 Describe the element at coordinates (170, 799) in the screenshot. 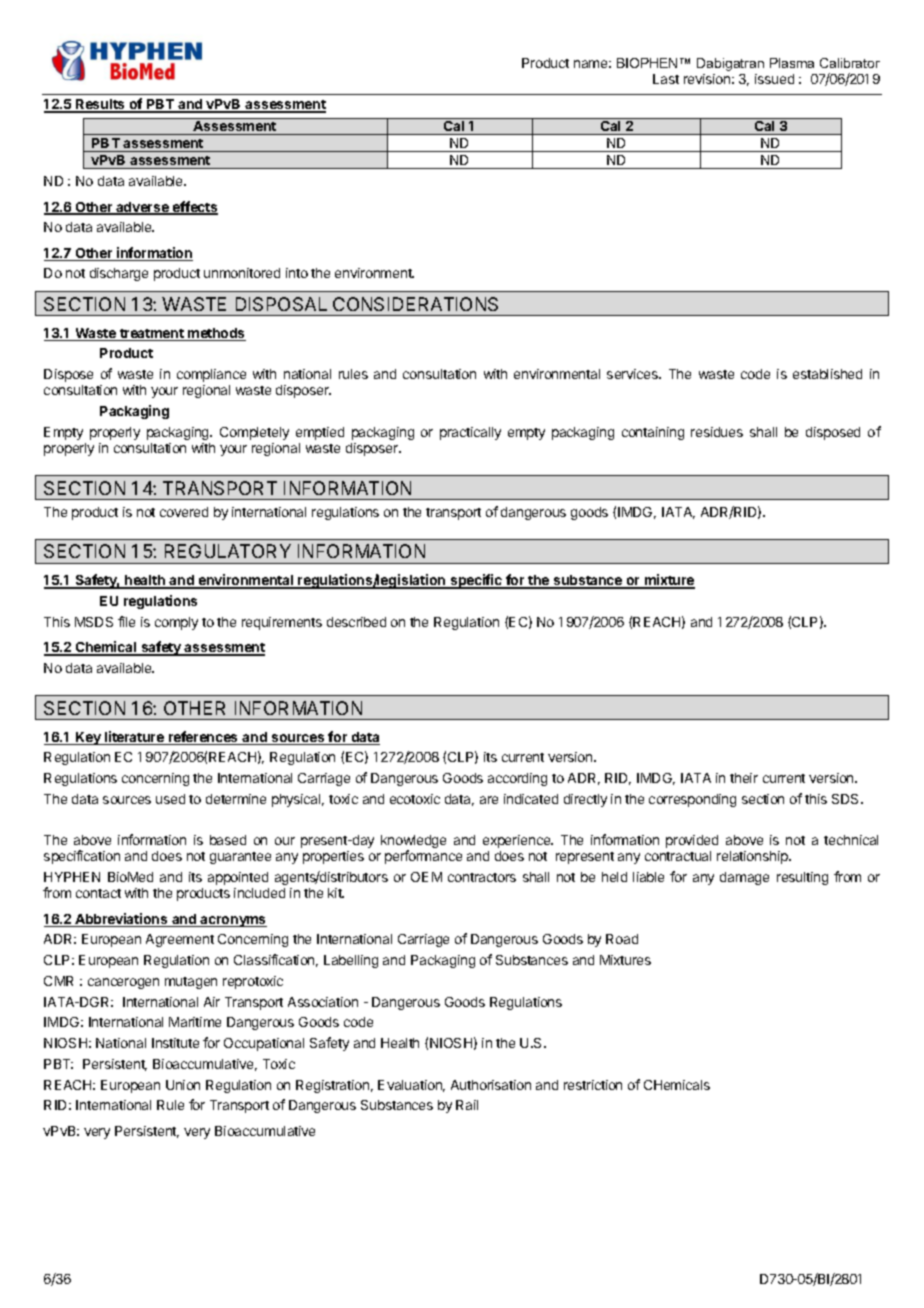

I see `used` at that location.
